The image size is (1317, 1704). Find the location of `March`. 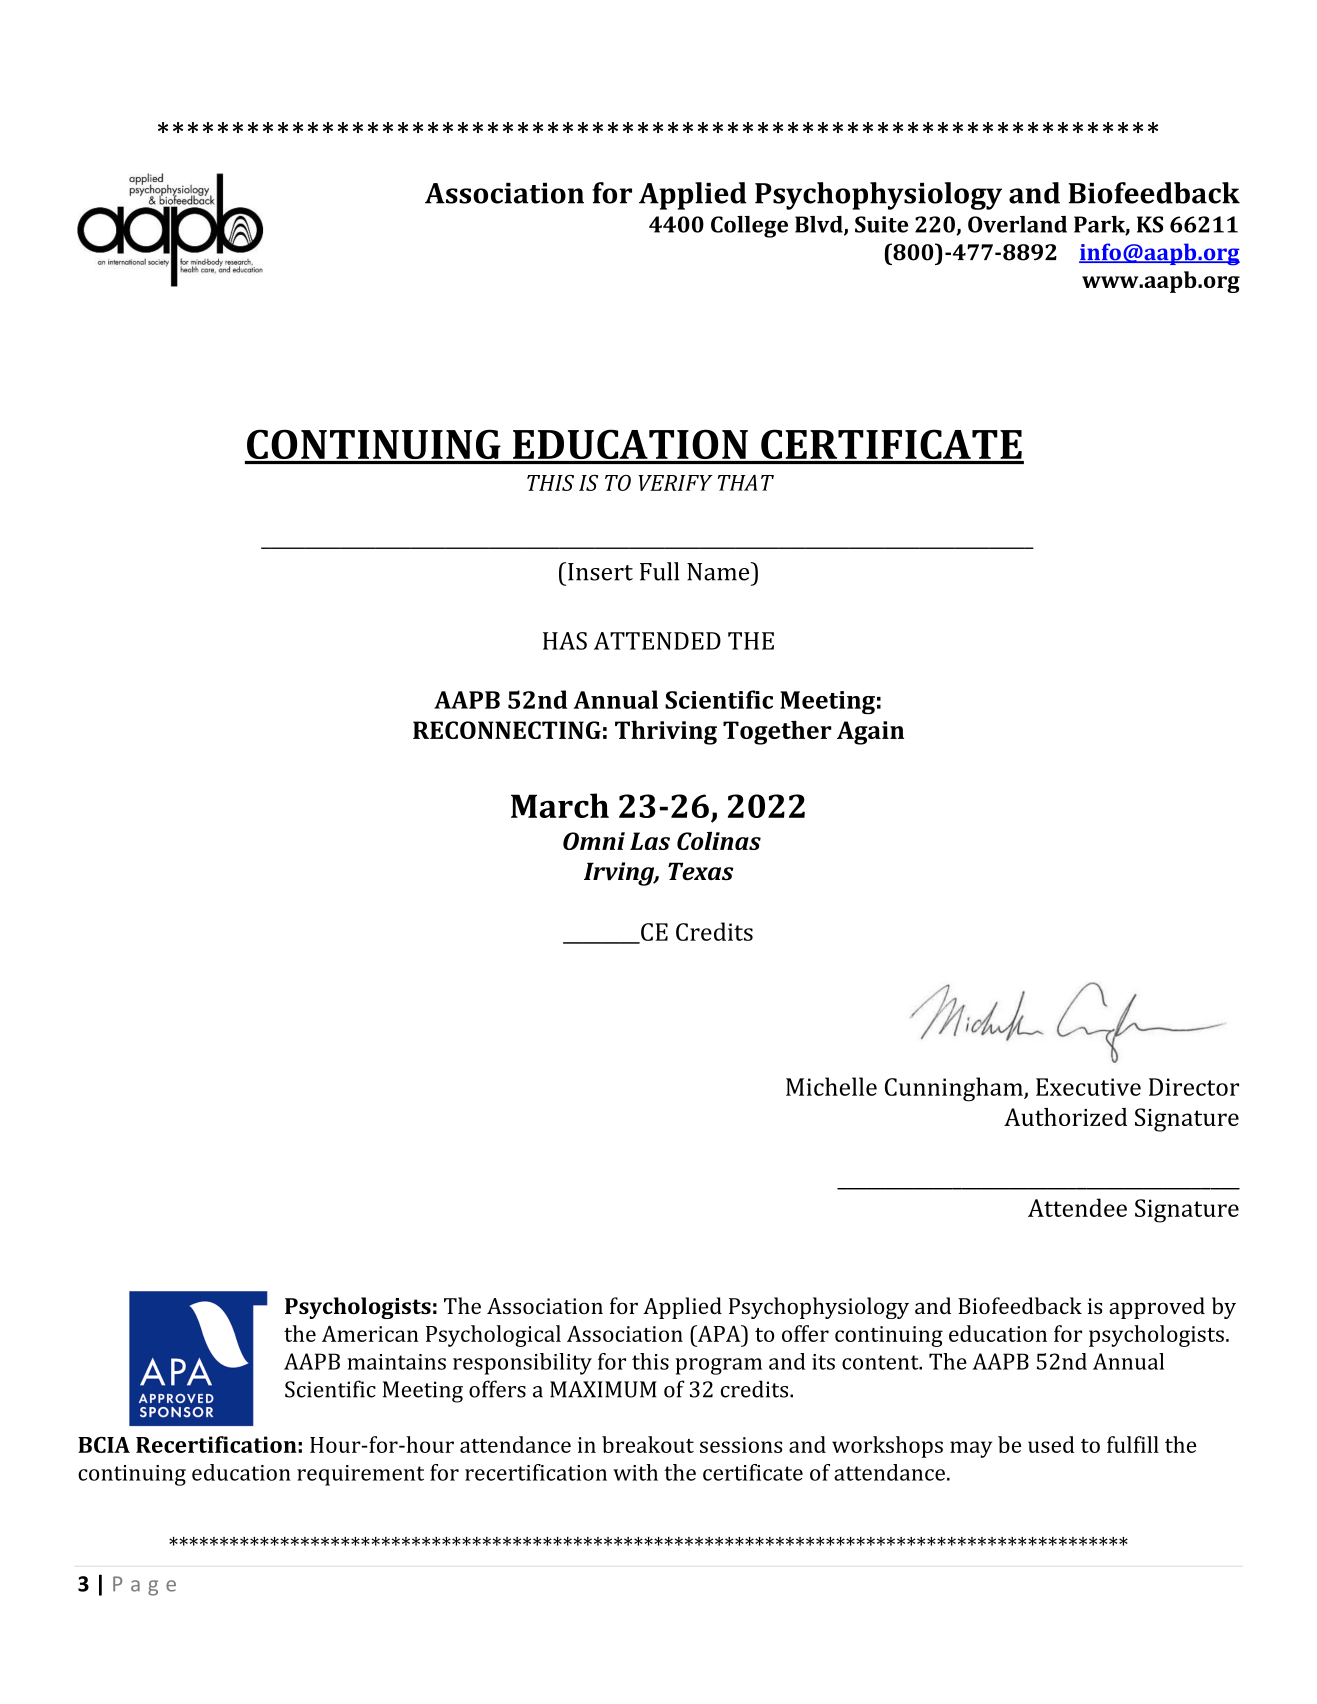

March is located at coordinates (560, 805).
